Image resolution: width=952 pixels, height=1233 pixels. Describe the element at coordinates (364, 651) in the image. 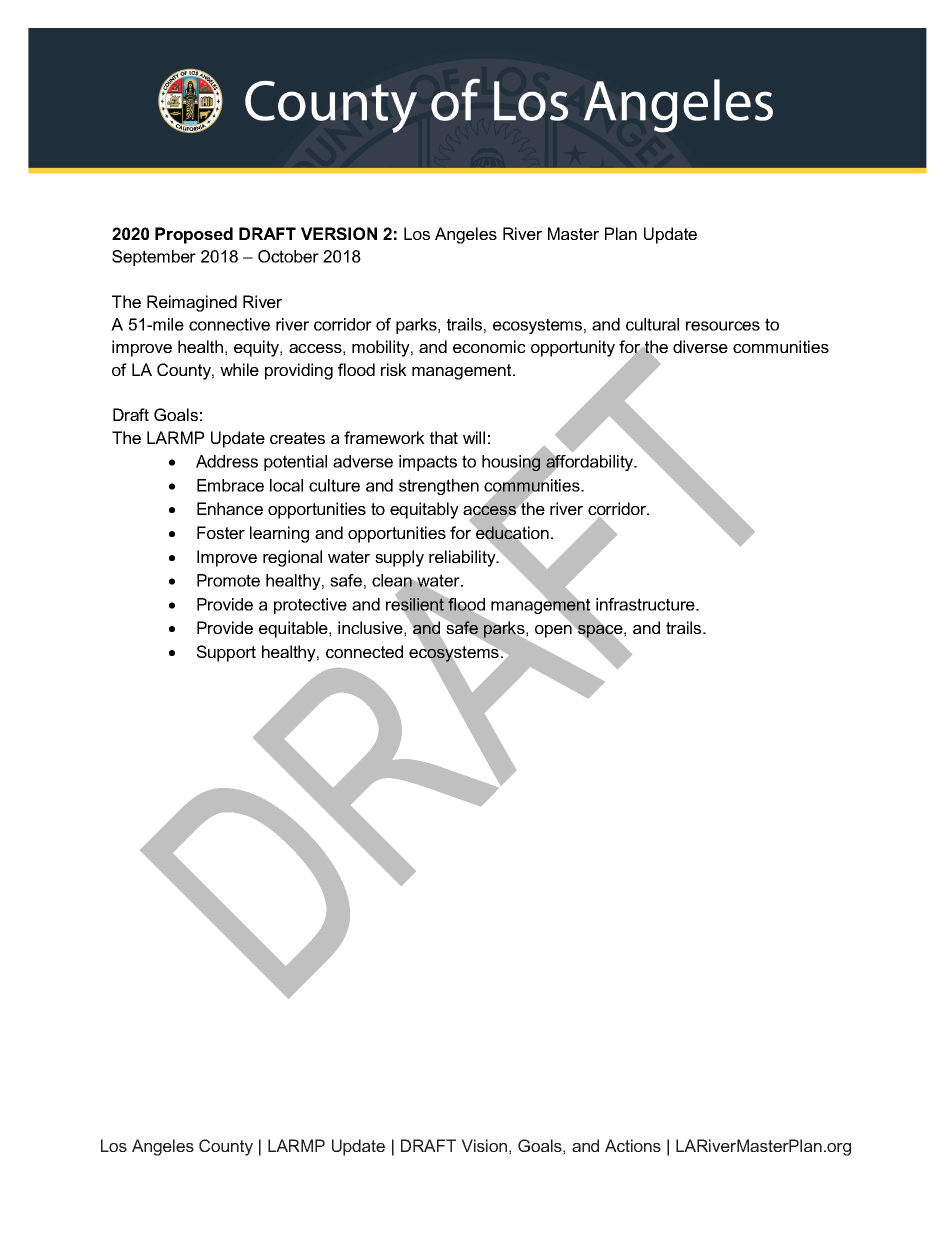

I see `connected` at that location.
